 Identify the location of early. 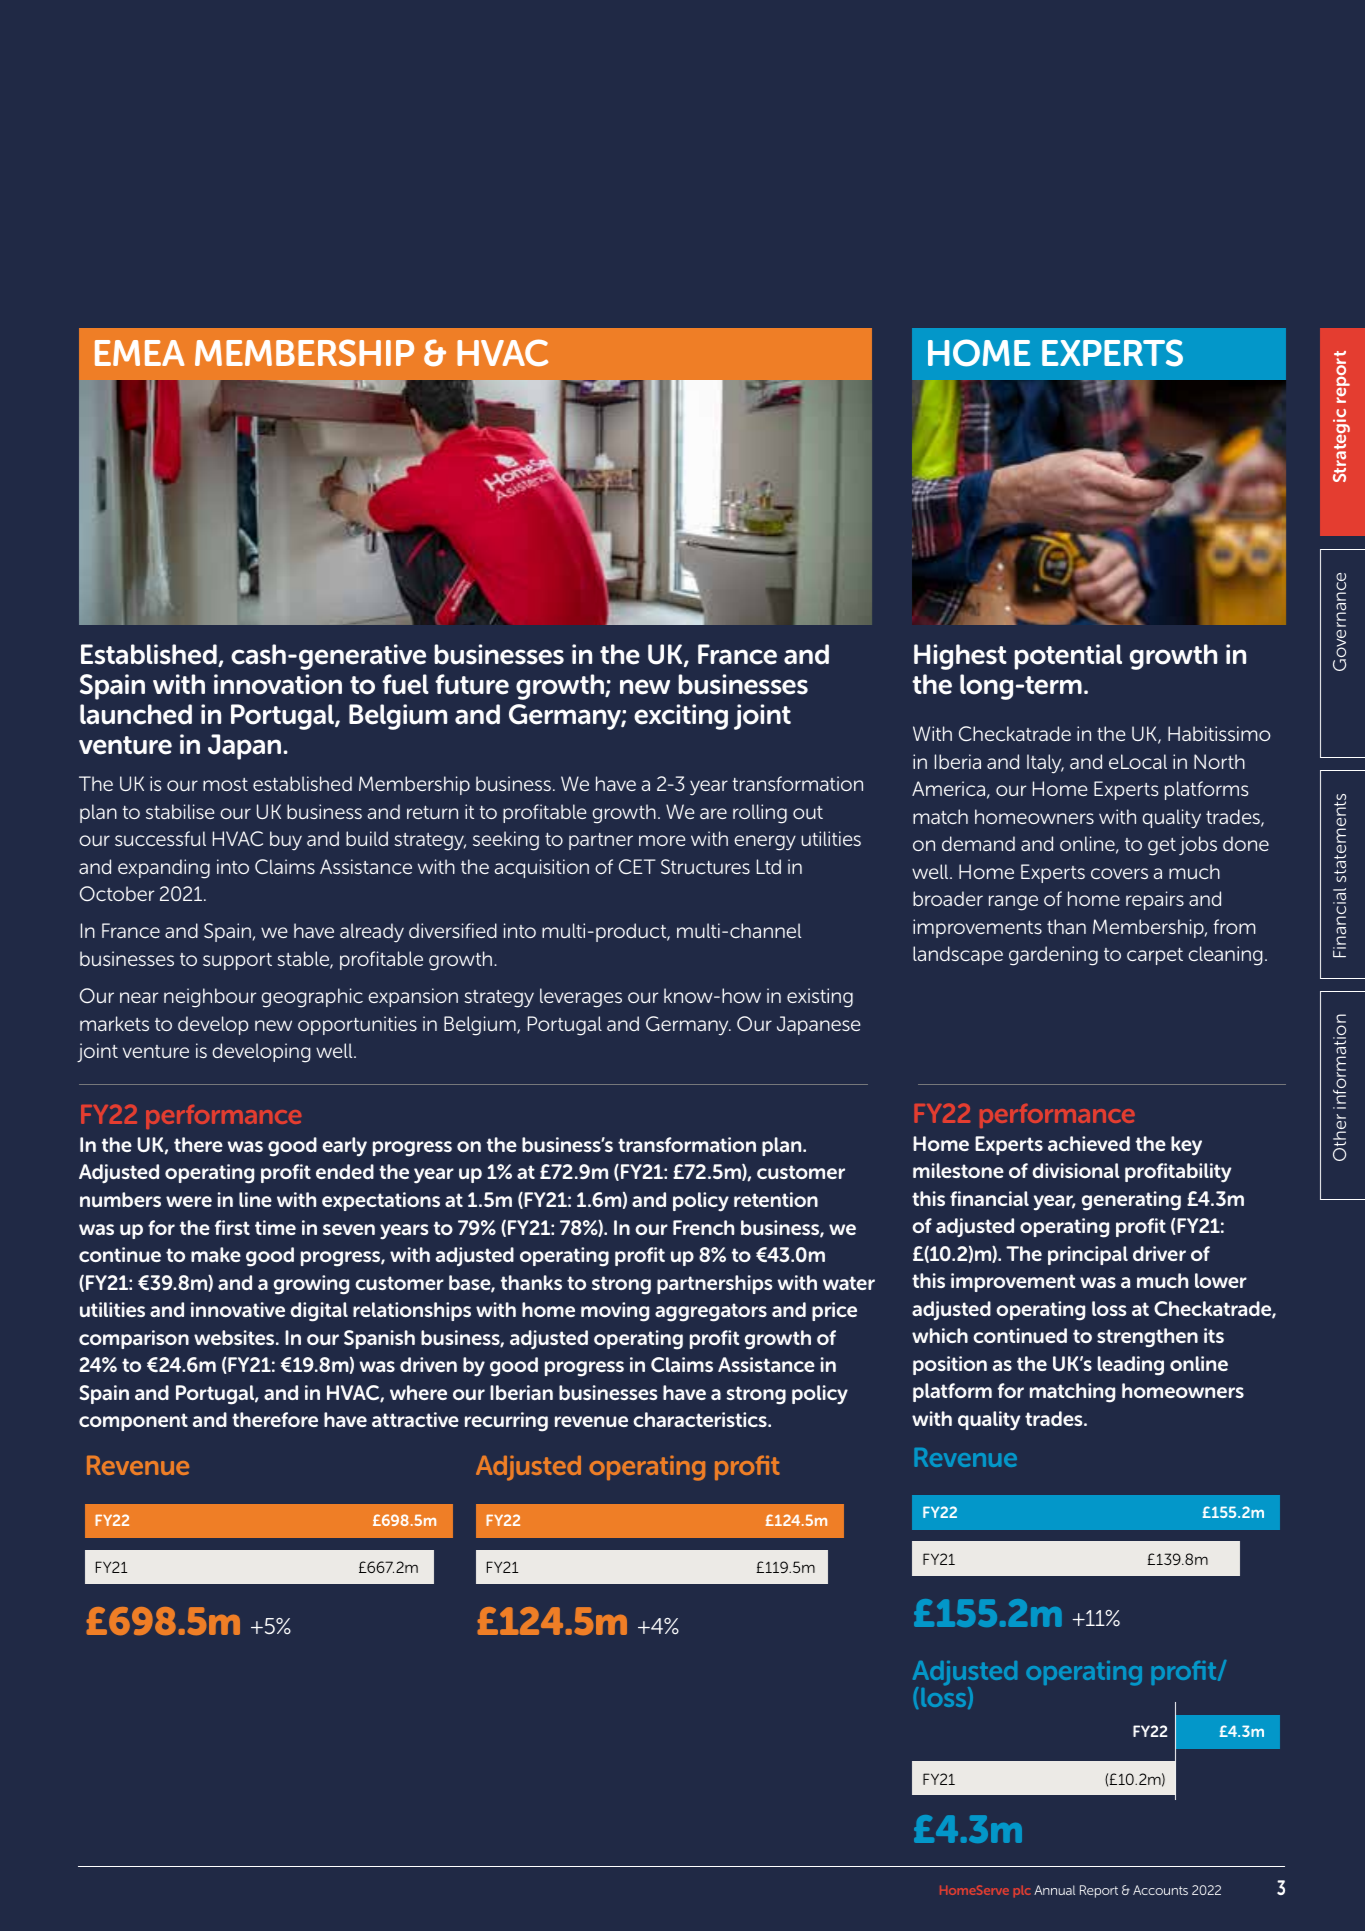
(344, 1147).
